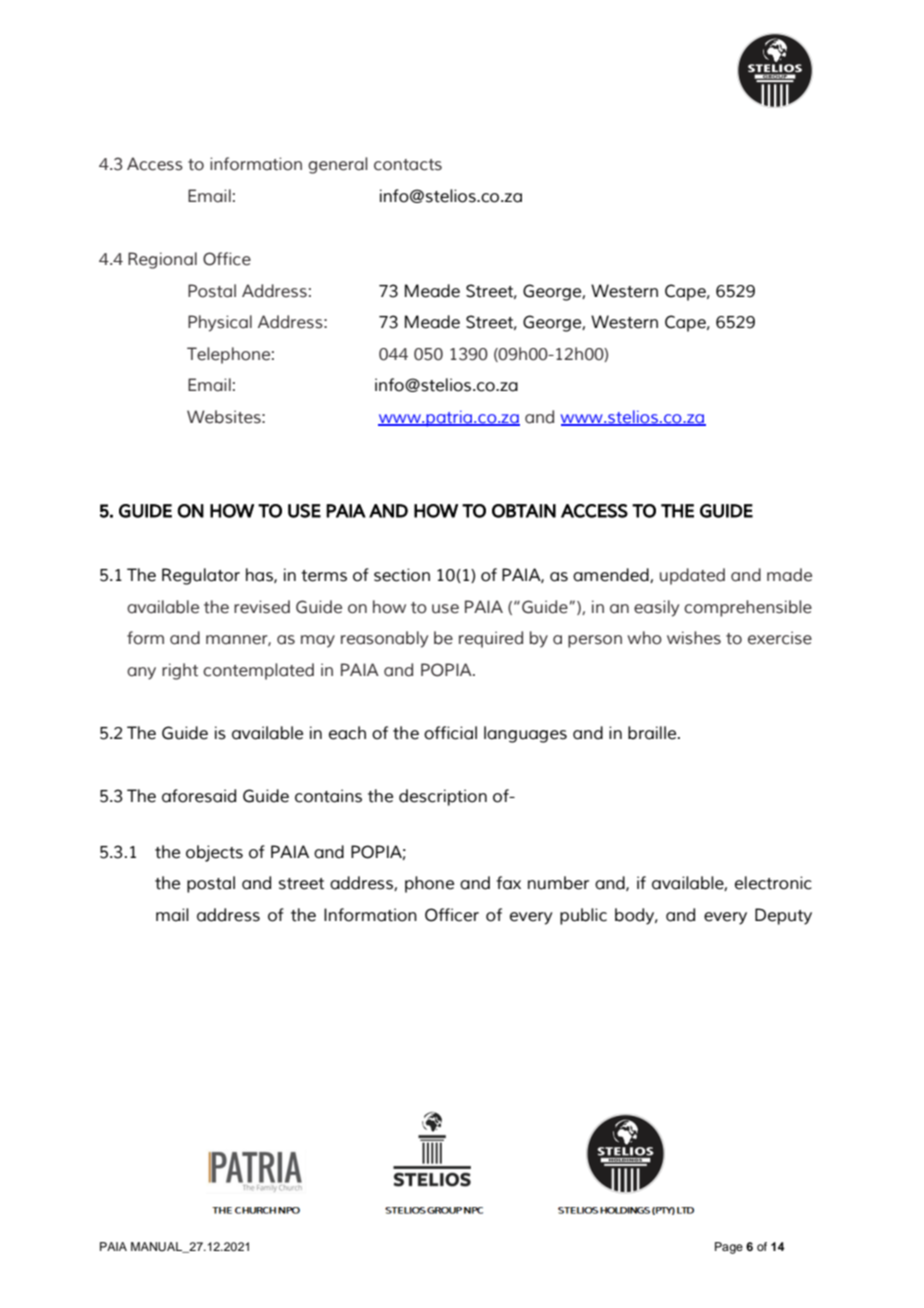 The width and height of the page is (924, 1308). I want to click on Regulator, so click(201, 576).
